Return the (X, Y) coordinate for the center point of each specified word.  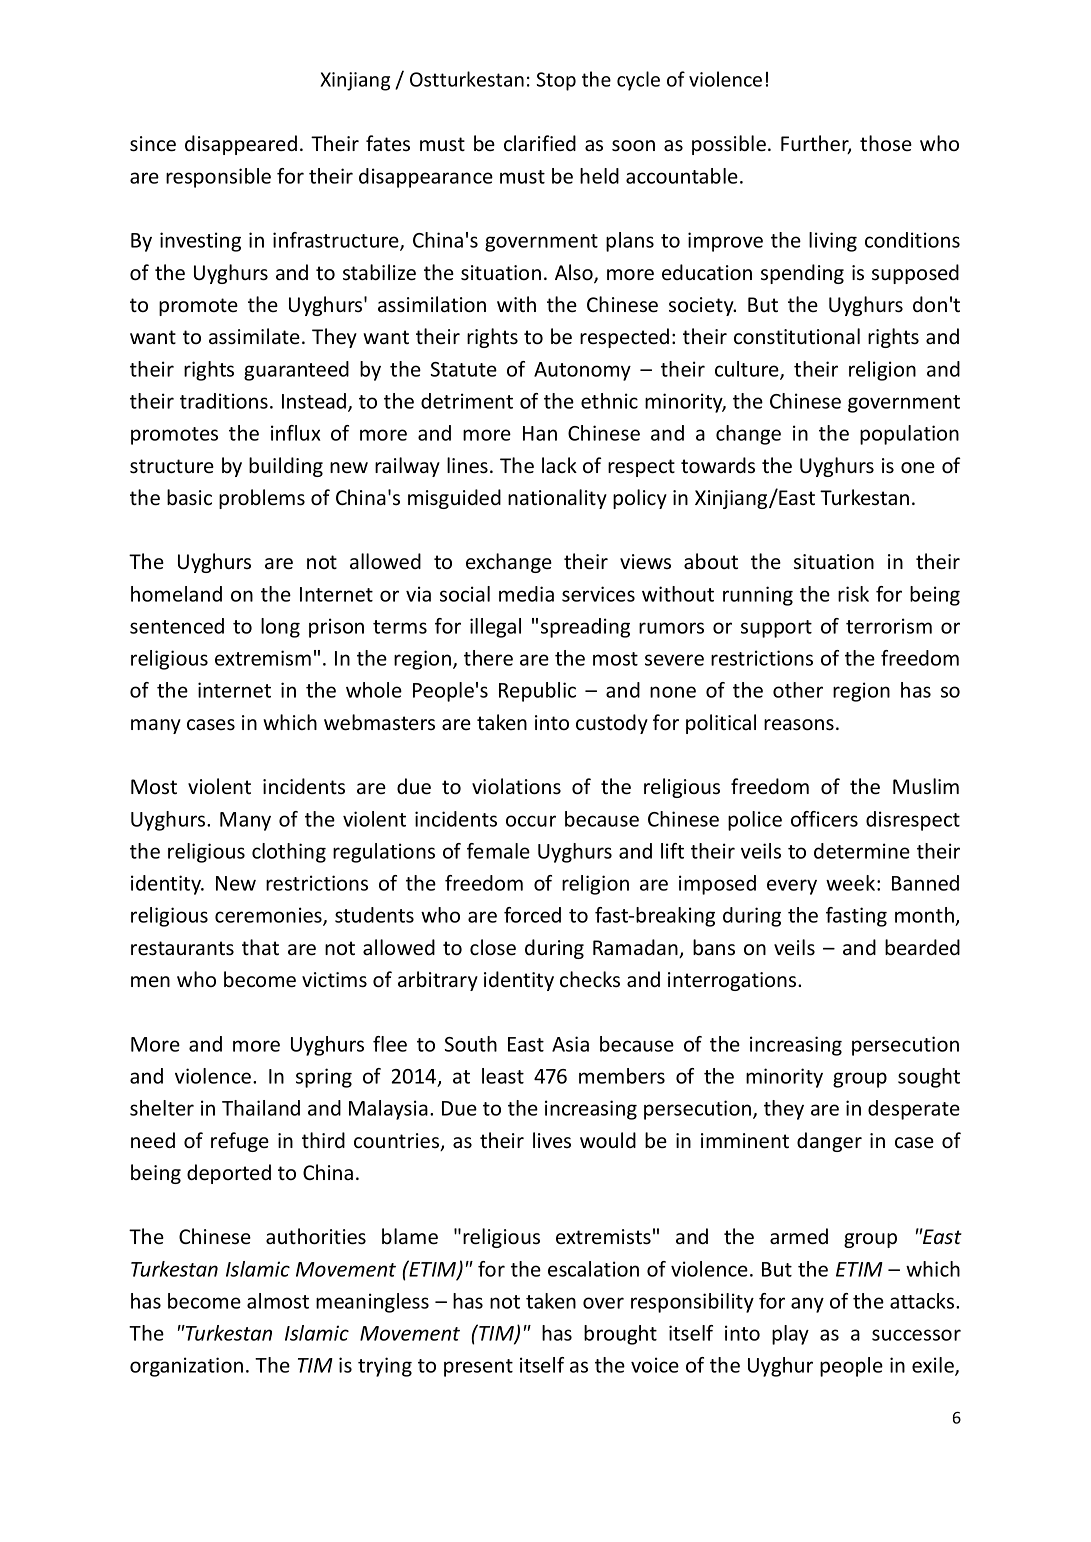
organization (186, 1367)
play (790, 1335)
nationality (557, 499)
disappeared (241, 145)
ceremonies (269, 916)
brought (620, 1335)
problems (262, 499)
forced (532, 915)
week (852, 883)
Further (816, 144)
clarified (540, 143)
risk (853, 594)
